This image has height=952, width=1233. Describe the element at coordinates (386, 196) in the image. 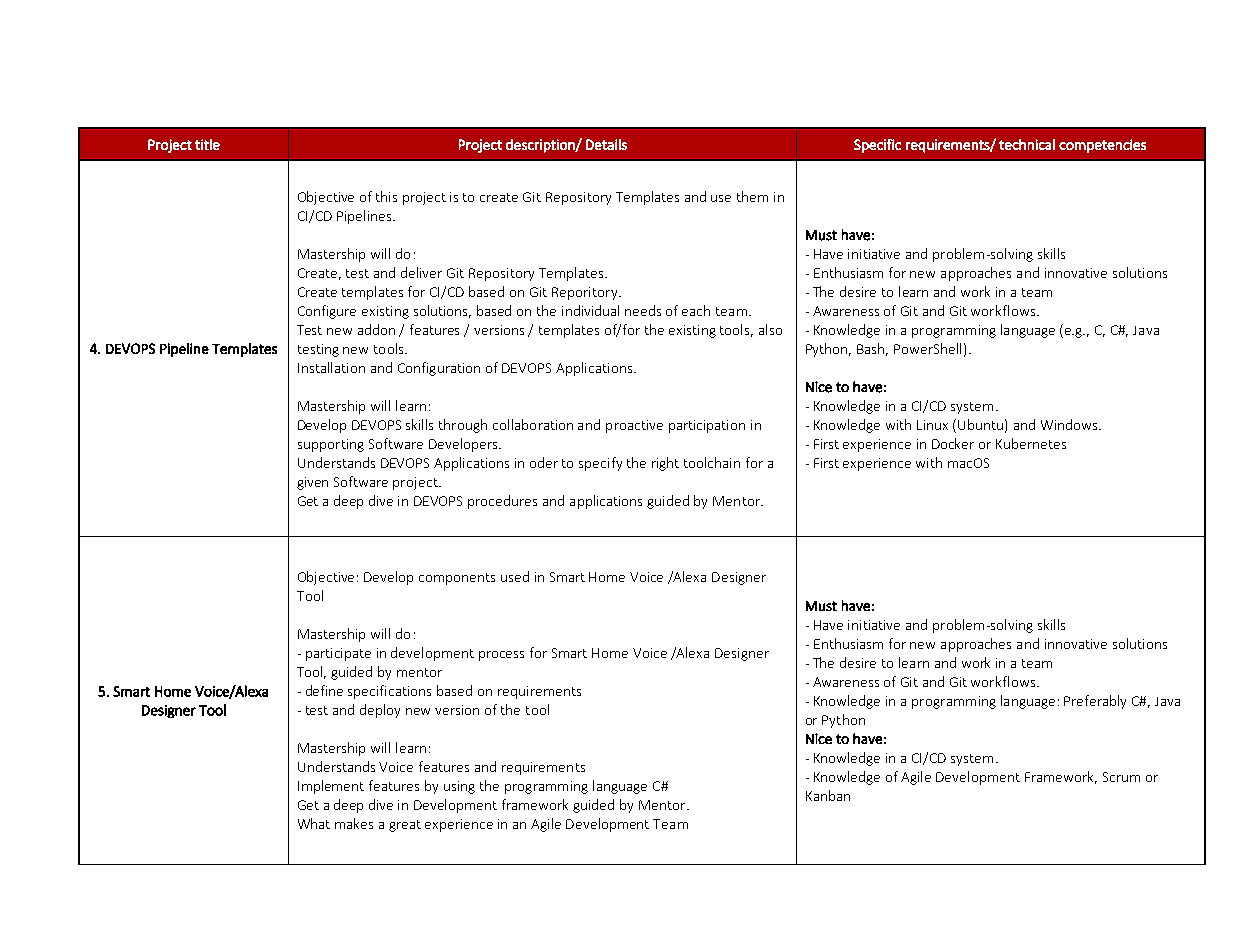

I see `this` at that location.
